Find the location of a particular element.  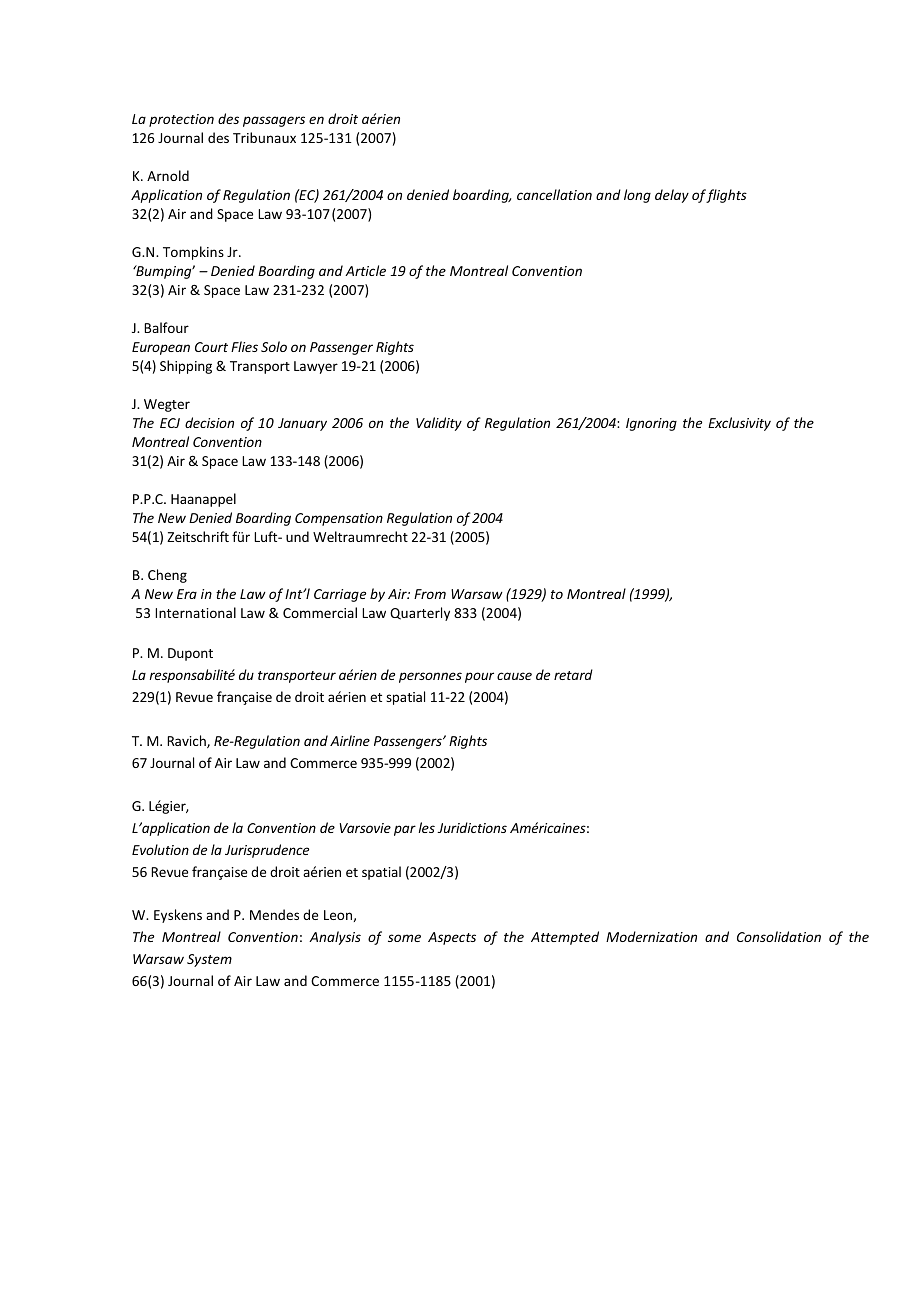

System is located at coordinates (209, 960).
